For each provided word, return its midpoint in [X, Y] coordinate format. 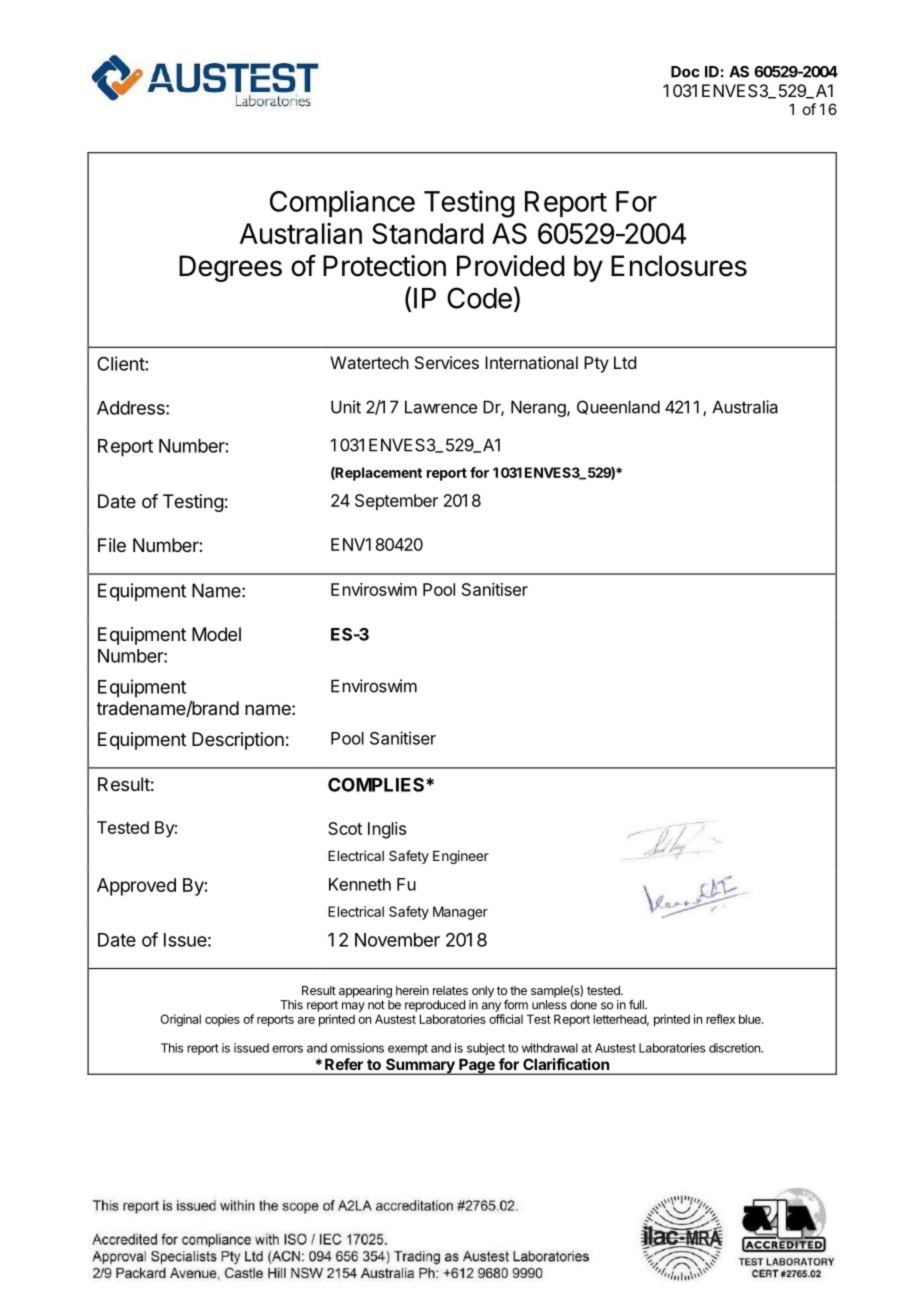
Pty [596, 364]
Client [121, 363]
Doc [685, 72]
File [112, 545]
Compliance [342, 204]
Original [180, 1020]
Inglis [387, 830]
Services [447, 362]
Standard [428, 233]
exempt [408, 1049]
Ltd [625, 362]
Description [238, 741]
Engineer [461, 857]
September [396, 502]
